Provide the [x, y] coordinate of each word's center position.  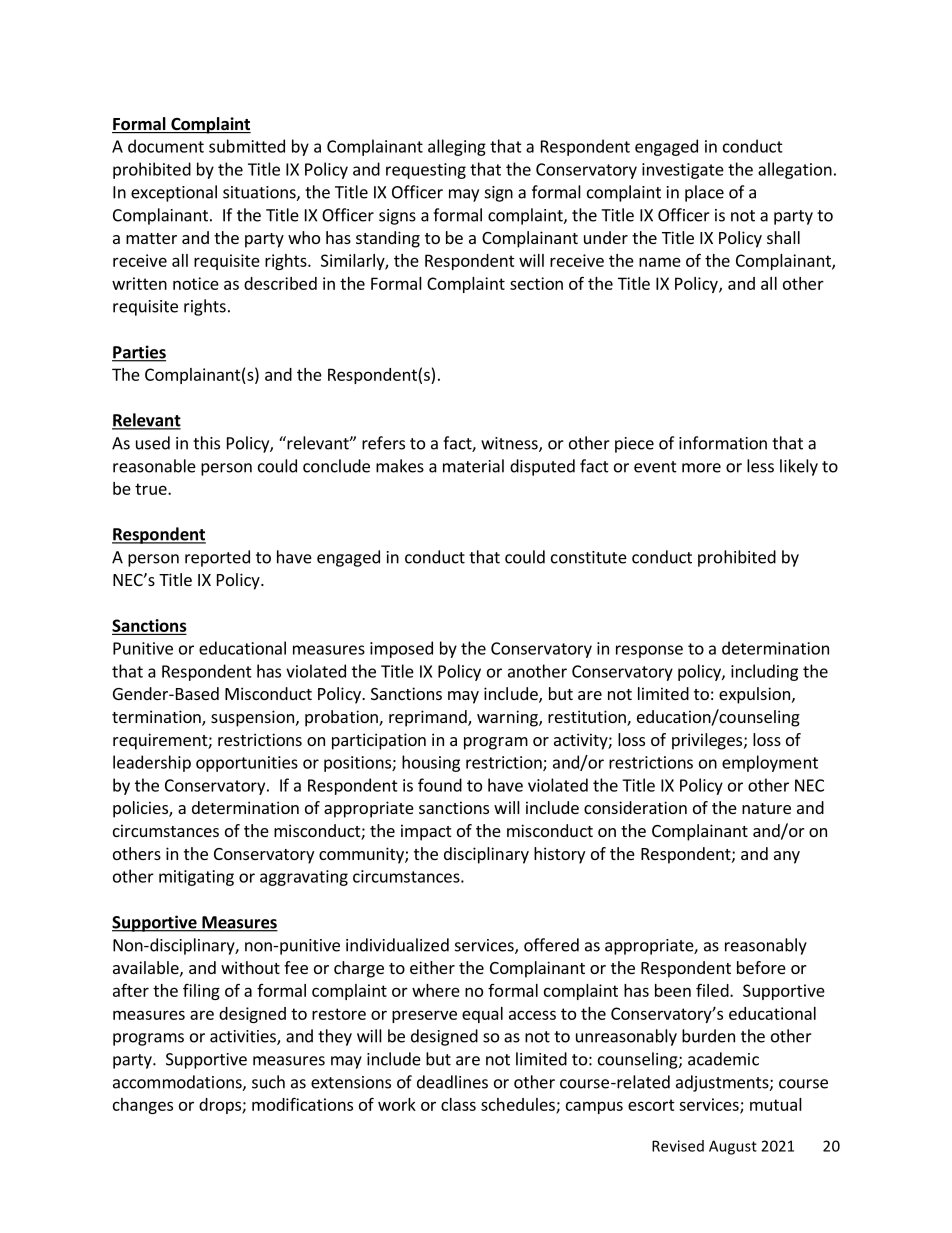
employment [770, 763]
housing [431, 763]
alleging [457, 147]
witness [510, 444]
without [250, 967]
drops [221, 1106]
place [704, 193]
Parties [139, 353]
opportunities [247, 764]
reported [217, 558]
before [761, 967]
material [473, 466]
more [701, 468]
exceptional [174, 193]
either [432, 967]
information [723, 443]
